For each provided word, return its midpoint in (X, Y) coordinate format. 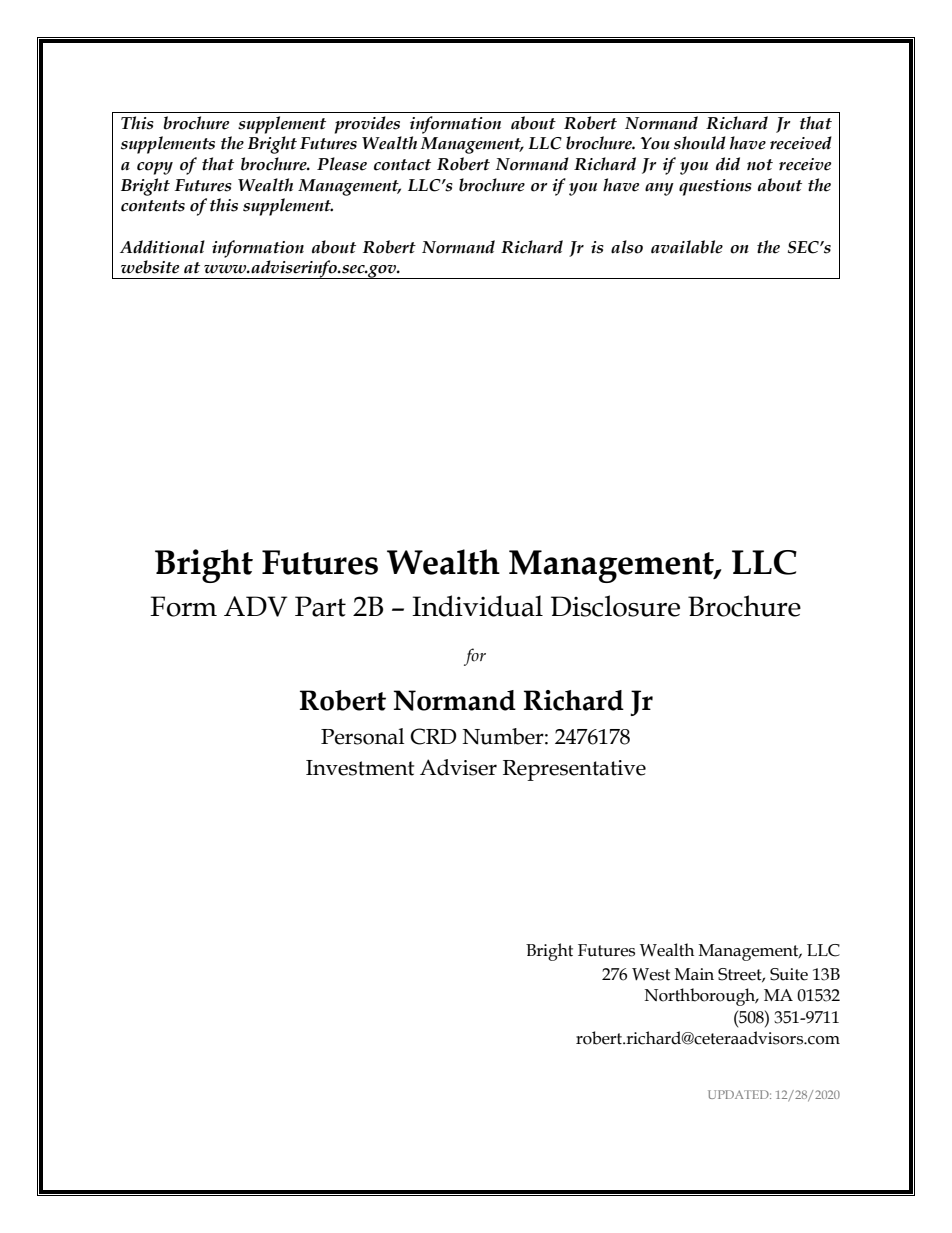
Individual (477, 606)
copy (155, 168)
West (651, 974)
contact (402, 165)
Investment (360, 768)
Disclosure (615, 606)
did (728, 164)
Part (320, 606)
